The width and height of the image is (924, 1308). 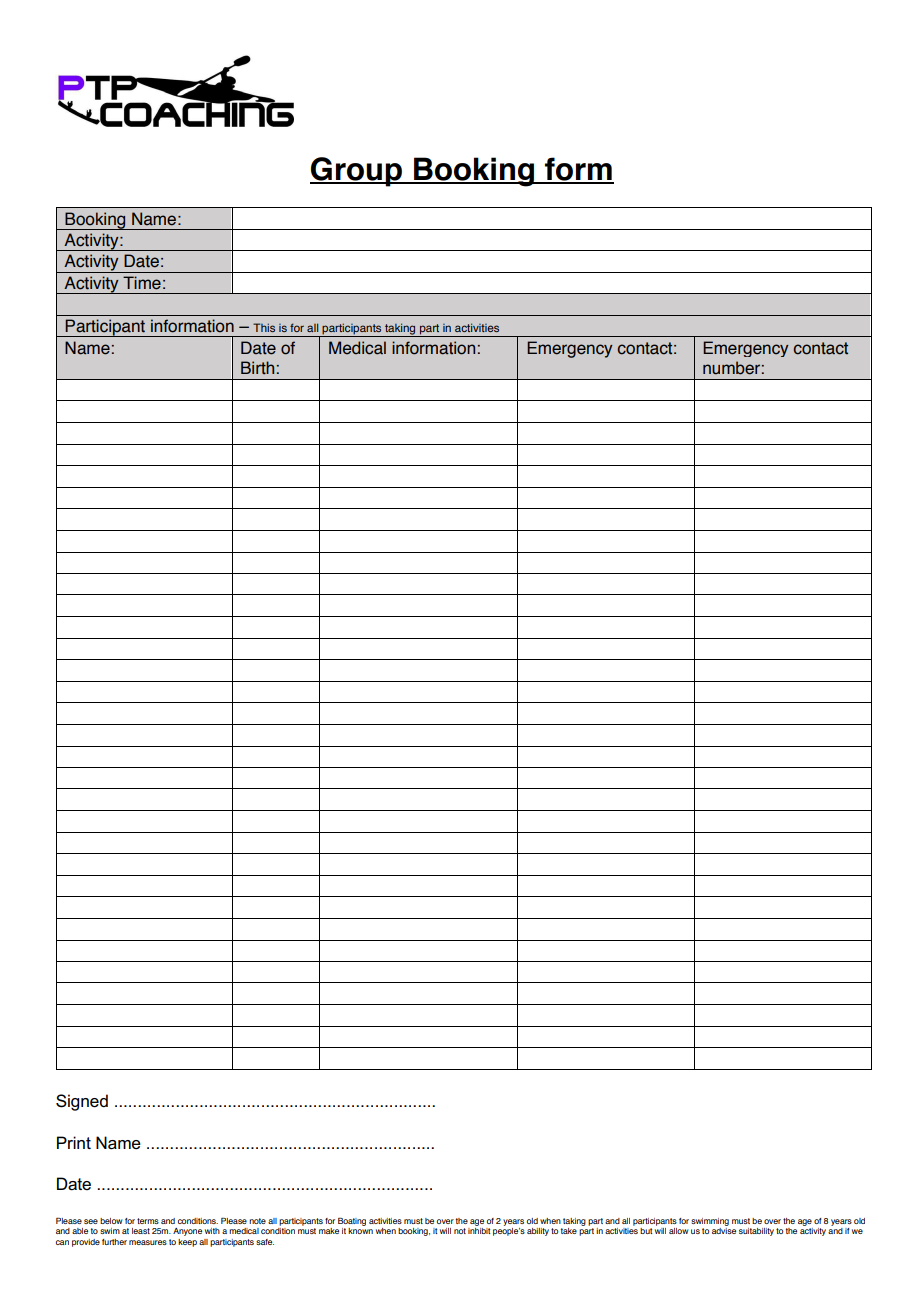 I want to click on known, so click(x=360, y=1231).
